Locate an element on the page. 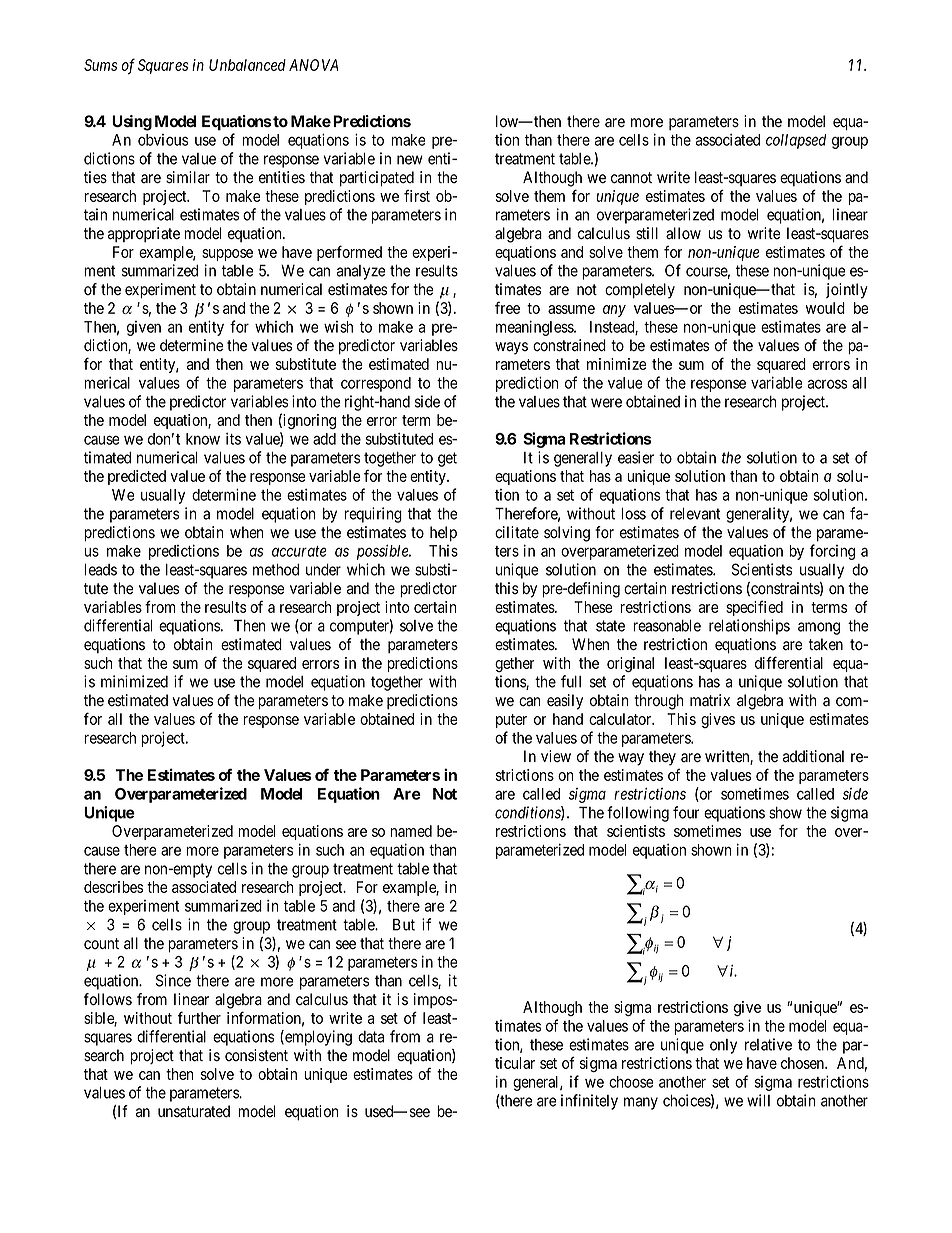 The height and width of the page is (1233, 952). four is located at coordinates (686, 812).
